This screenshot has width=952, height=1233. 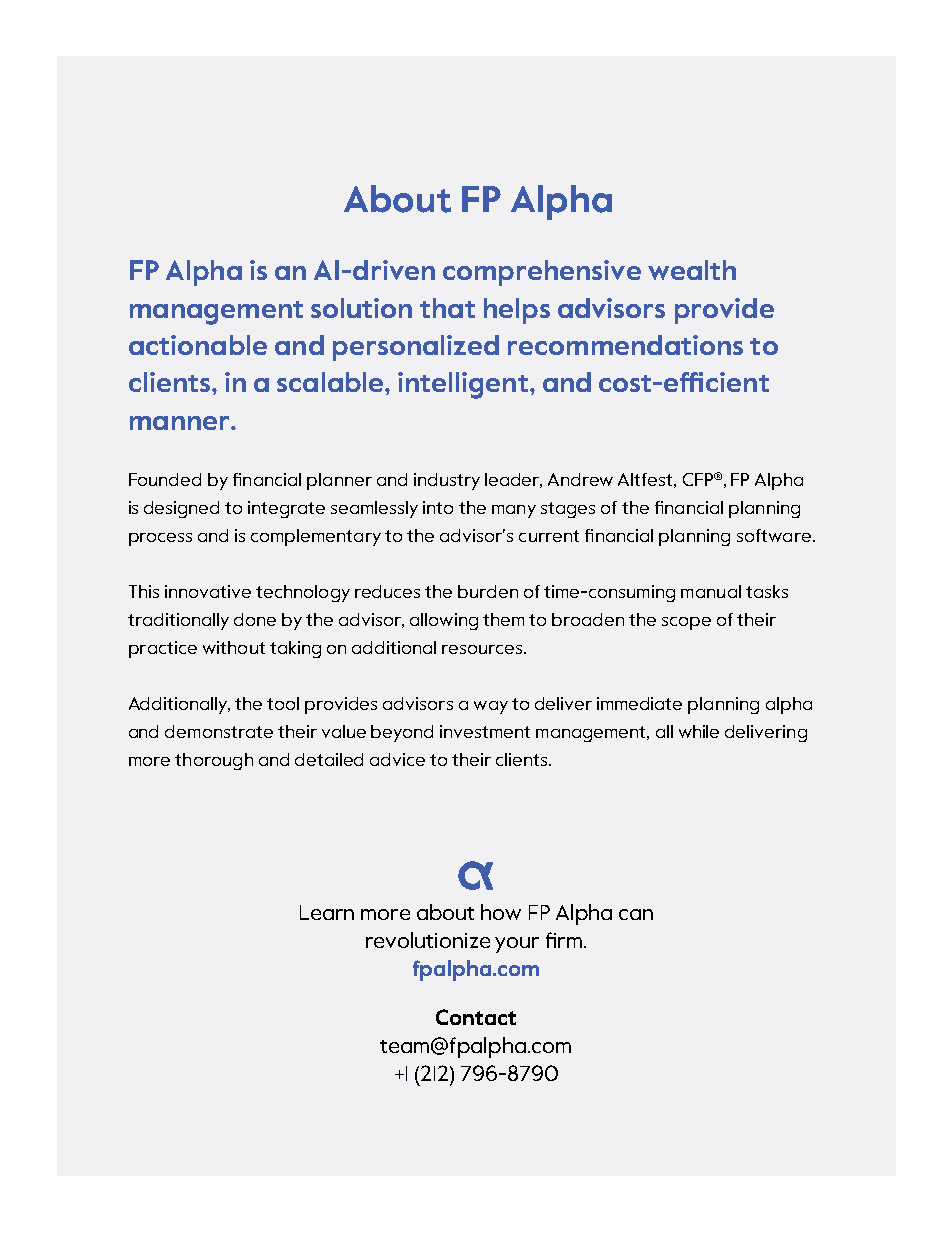 What do you see at coordinates (636, 914) in the screenshot?
I see `can` at bounding box center [636, 914].
